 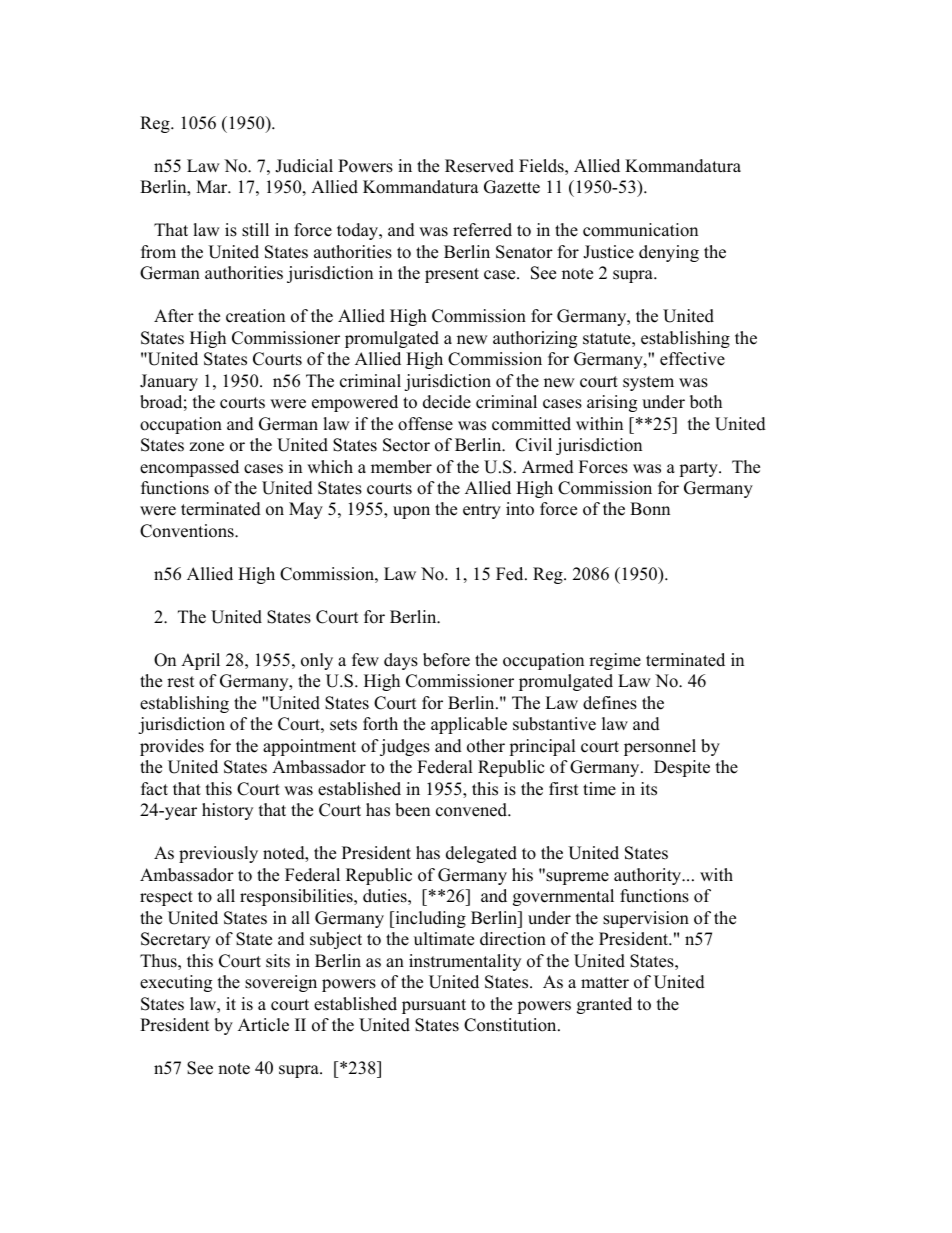 What do you see at coordinates (699, 469) in the document?
I see `party` at bounding box center [699, 469].
